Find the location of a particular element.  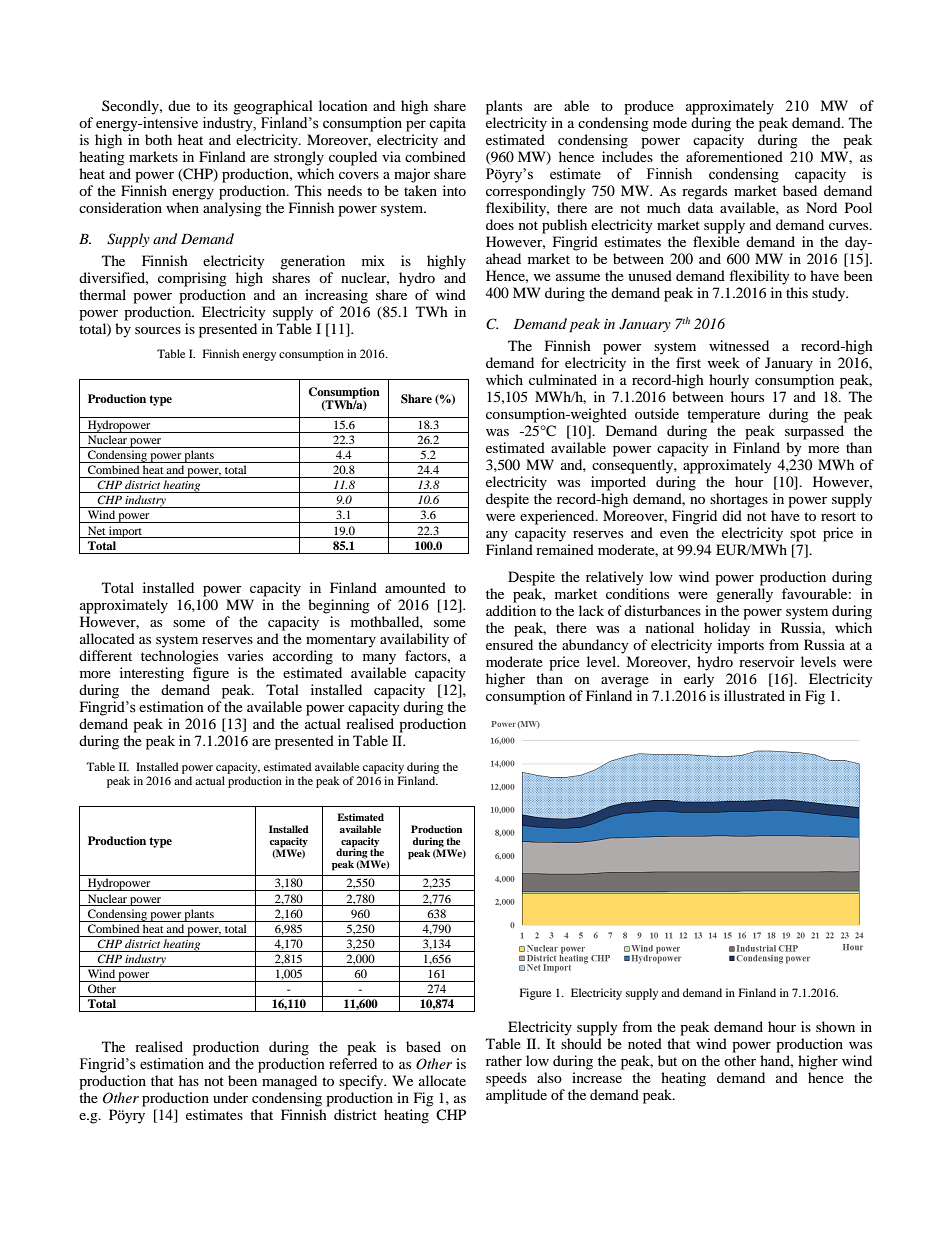

interesting is located at coordinates (152, 674).
